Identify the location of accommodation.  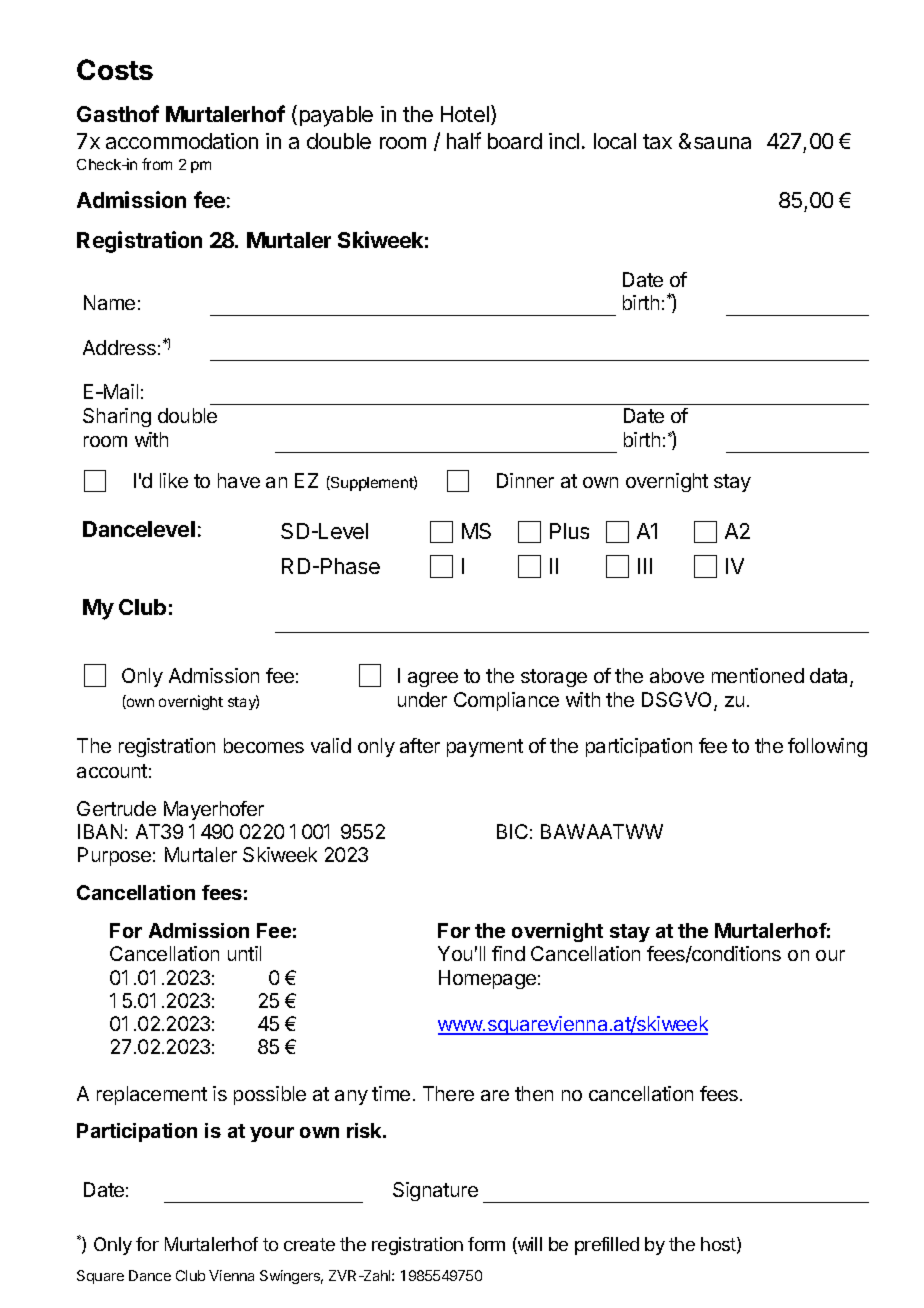
(182, 141).
